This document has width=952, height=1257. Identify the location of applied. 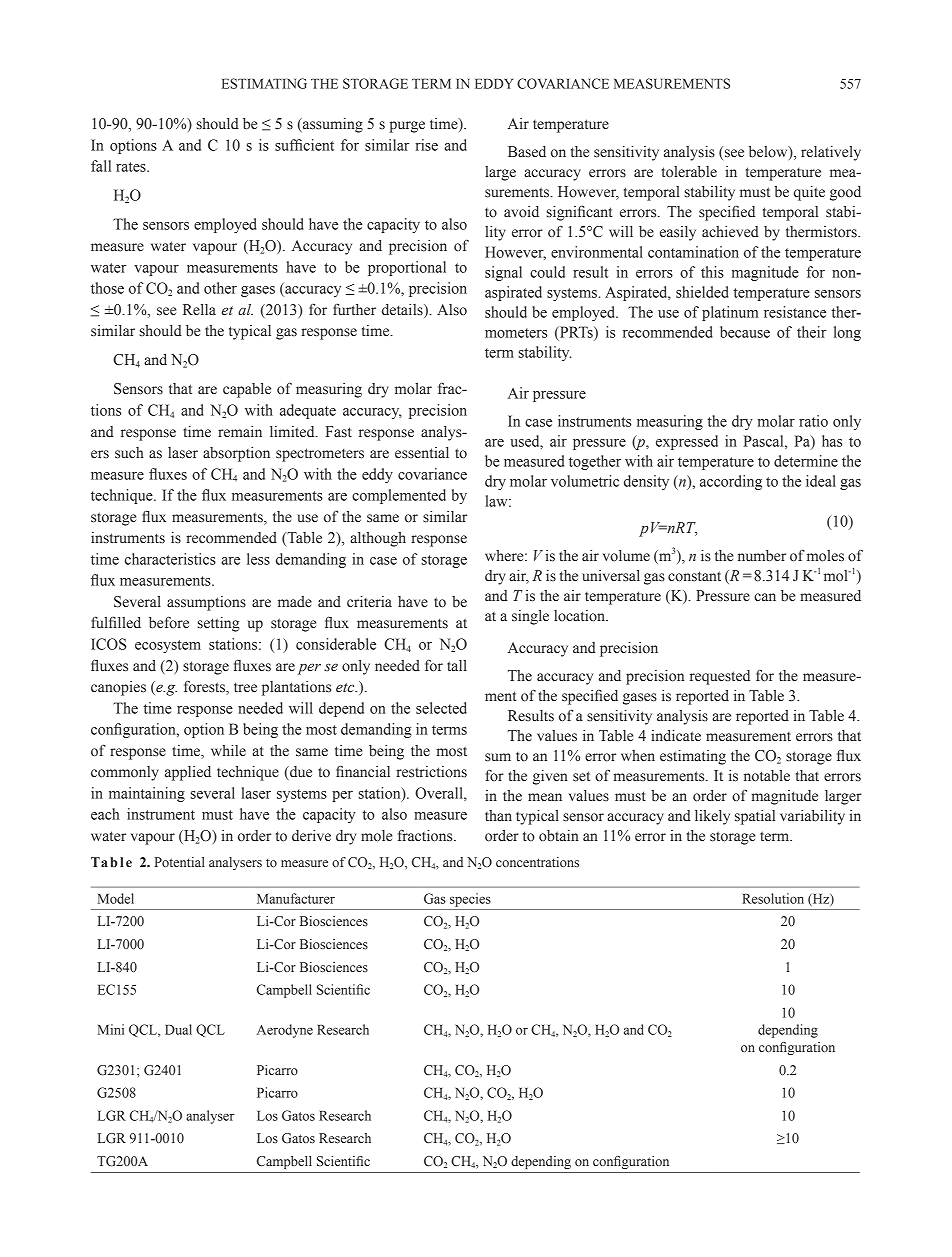
(188, 773).
